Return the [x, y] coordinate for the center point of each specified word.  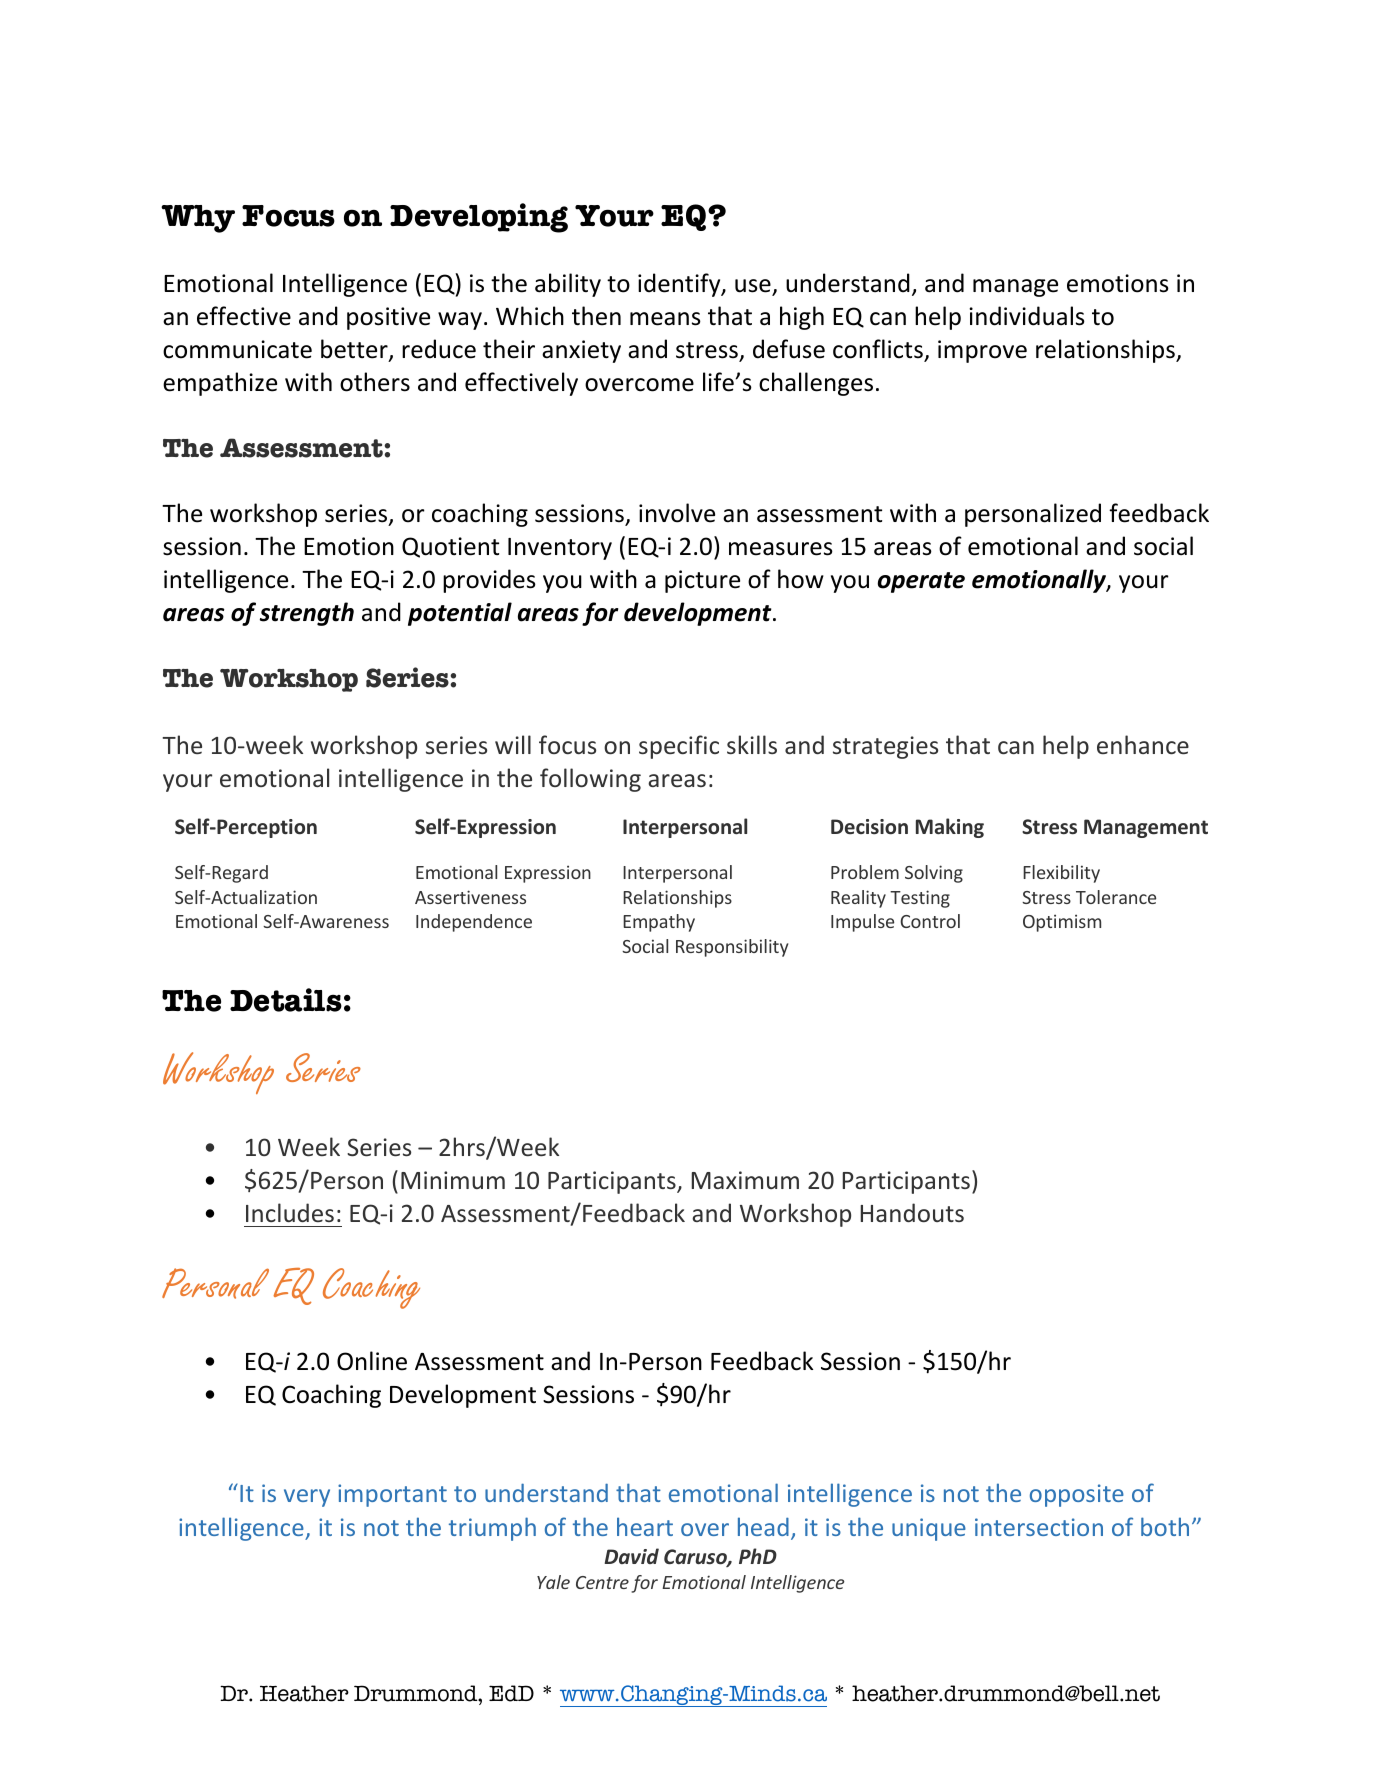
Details [286, 1000]
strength [307, 614]
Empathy [659, 923]
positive [388, 318]
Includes [290, 1212]
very [307, 1498]
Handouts [912, 1212]
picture [702, 581]
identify [680, 285]
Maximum [745, 1180]
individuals [1027, 316]
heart [645, 1526]
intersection [1039, 1527]
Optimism [1062, 923]
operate [921, 582]
